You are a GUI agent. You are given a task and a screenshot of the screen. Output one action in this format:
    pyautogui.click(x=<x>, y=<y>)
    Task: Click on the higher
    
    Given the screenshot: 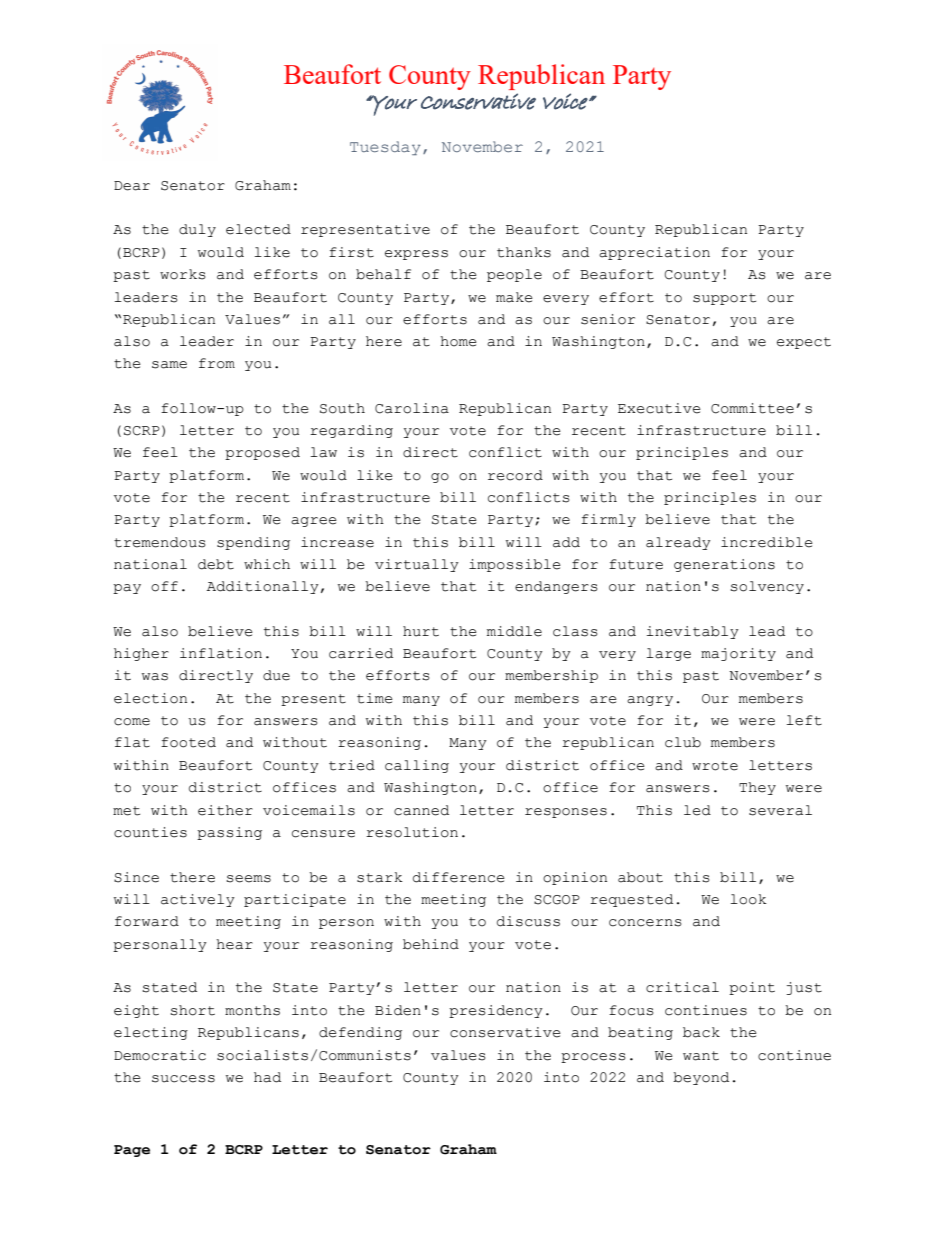 What is the action you would take?
    pyautogui.click(x=141, y=654)
